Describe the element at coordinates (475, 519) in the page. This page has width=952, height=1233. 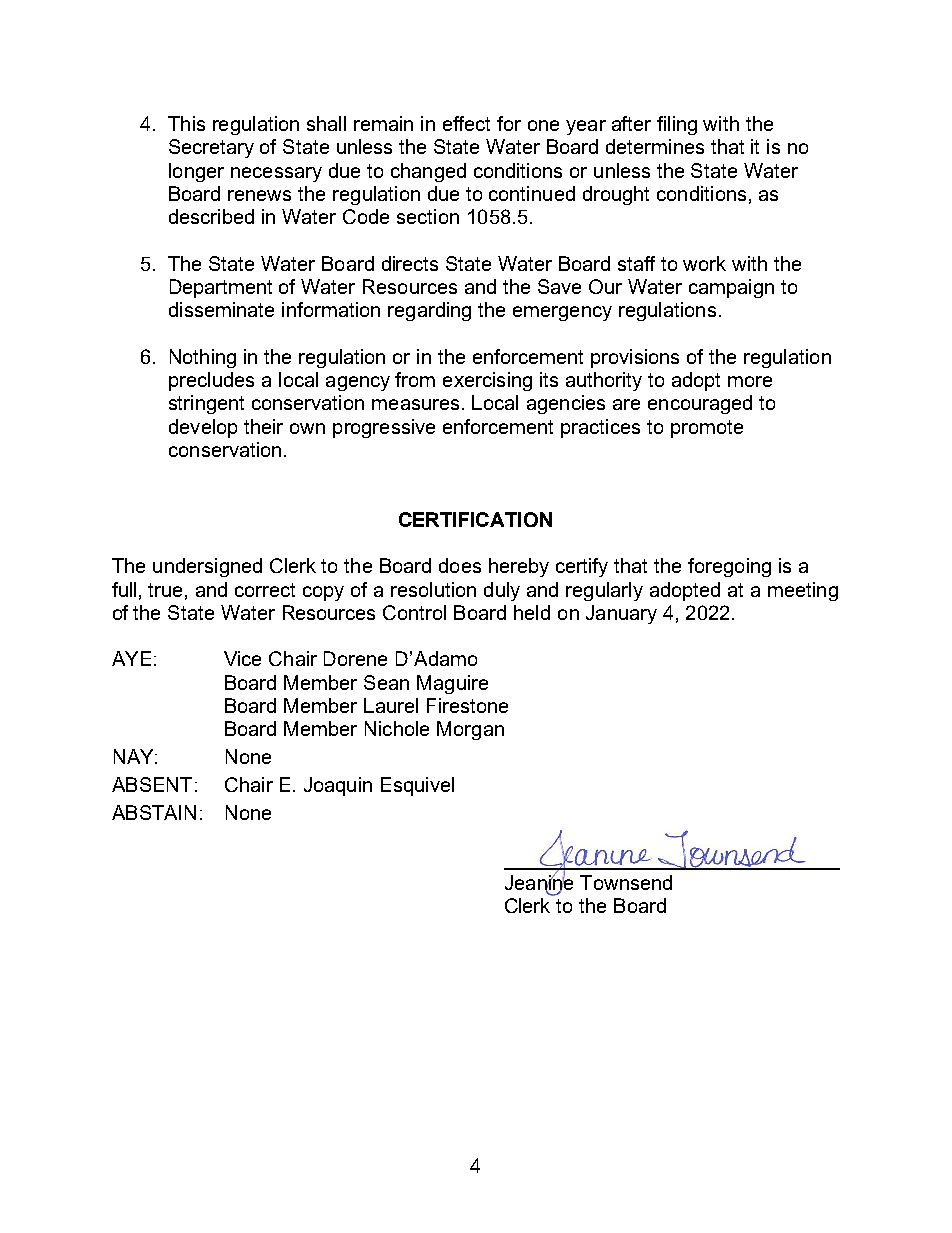
I see `CERTIFICATION` at that location.
